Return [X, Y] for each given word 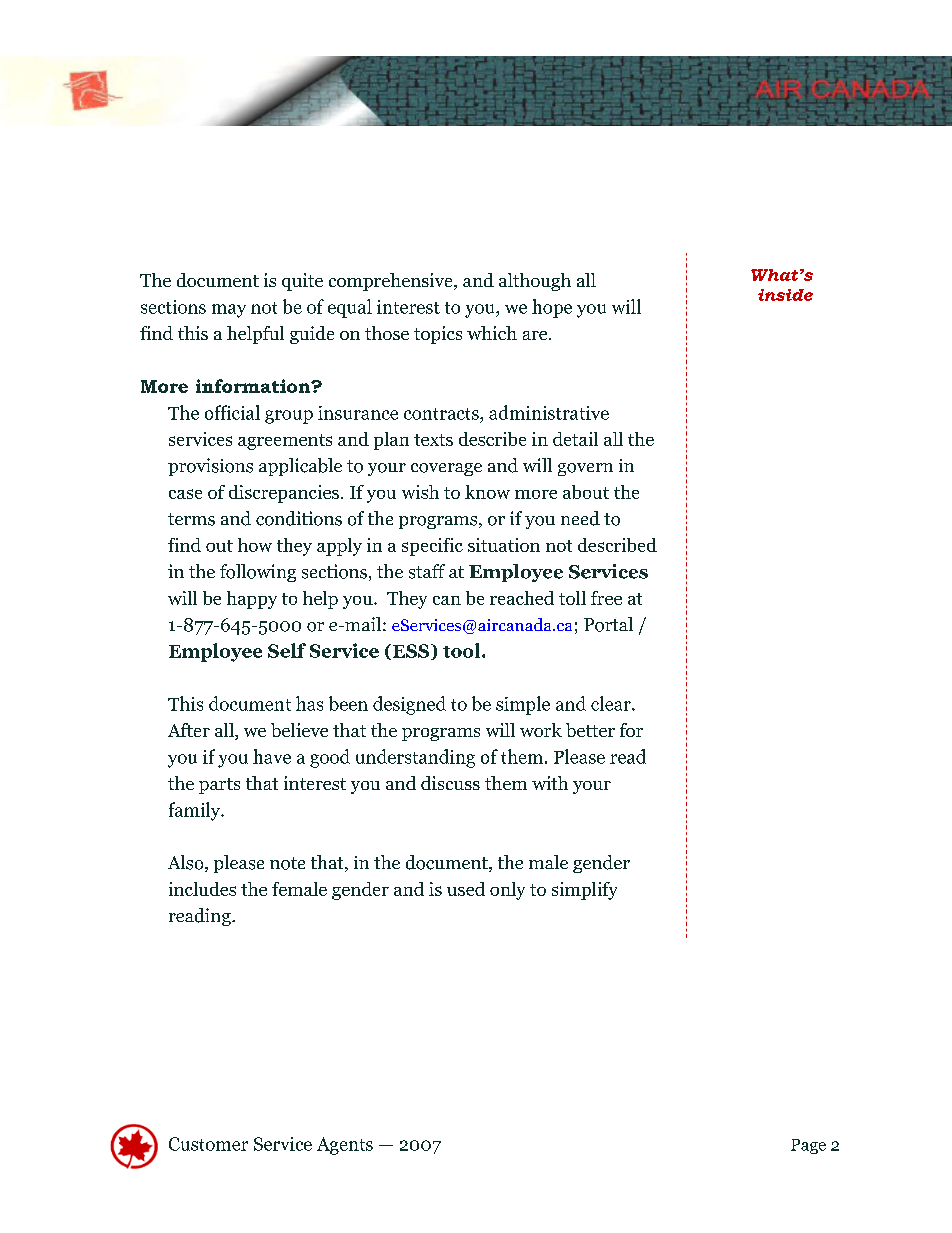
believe [299, 730]
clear [612, 703]
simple [523, 705]
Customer [208, 1144]
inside [785, 295]
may [229, 311]
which [492, 333]
